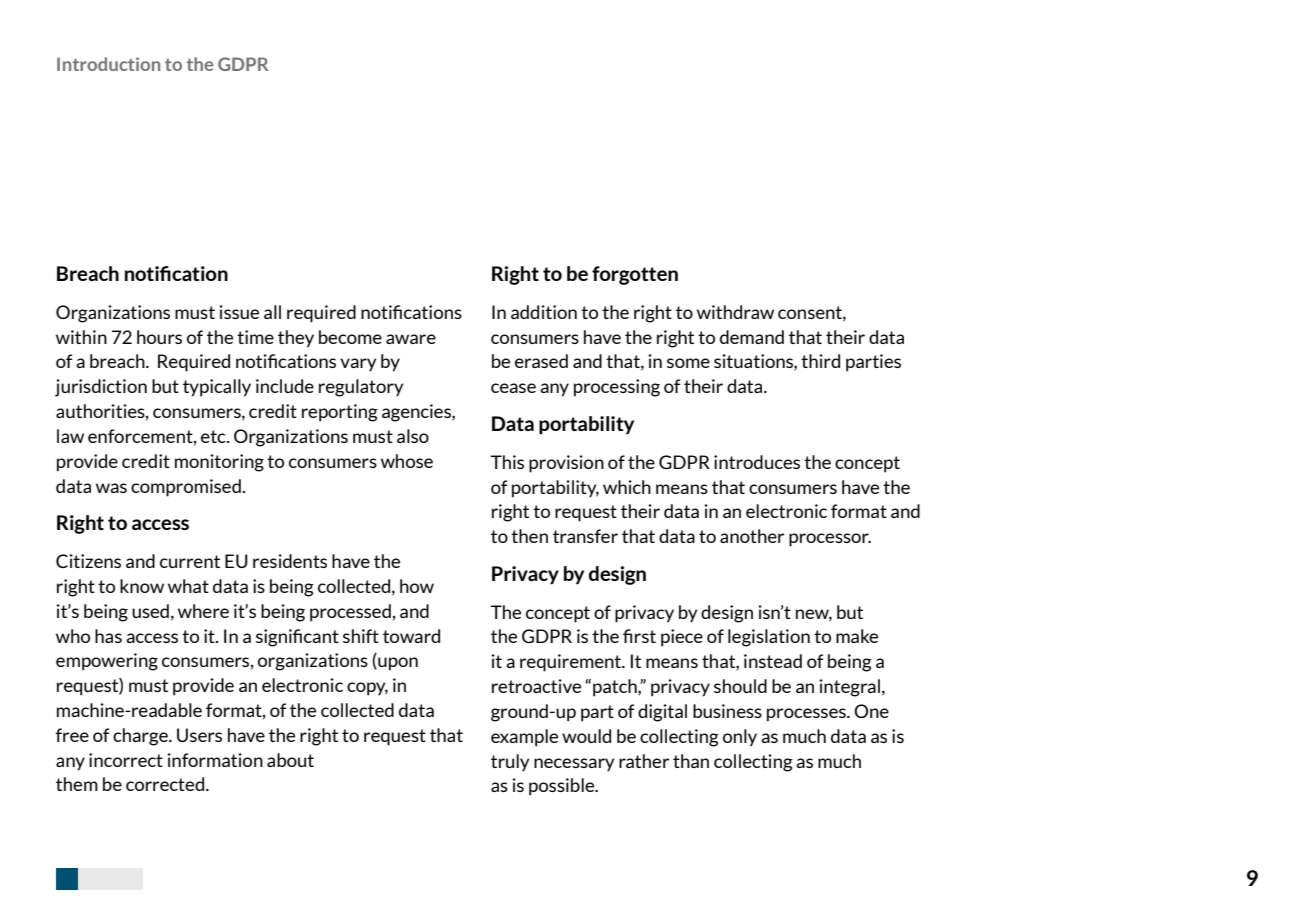 The width and height of the document is (1308, 924). What do you see at coordinates (108, 64) in the document?
I see `Introduction` at bounding box center [108, 64].
